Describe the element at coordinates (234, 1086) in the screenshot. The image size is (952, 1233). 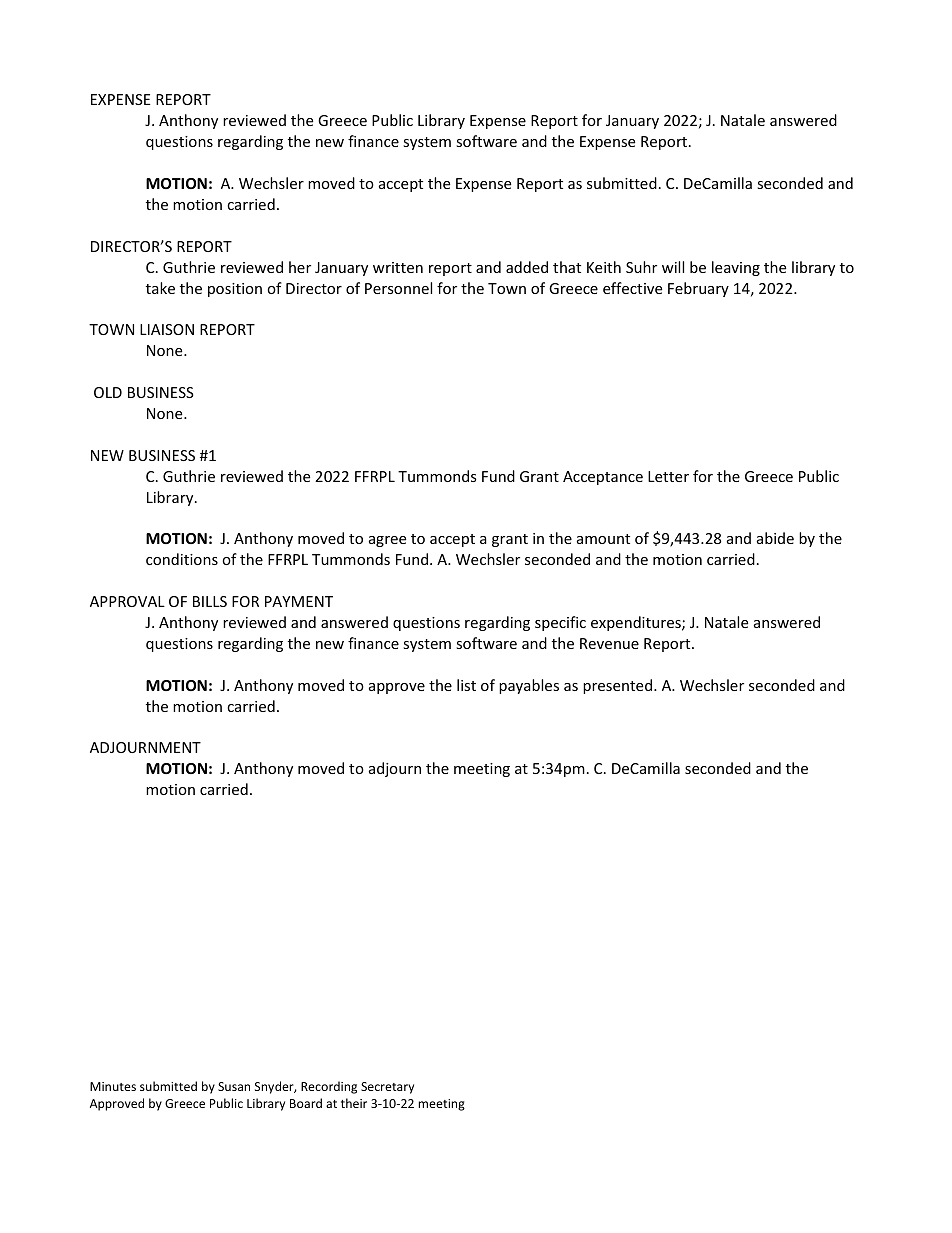
I see `Susan` at that location.
